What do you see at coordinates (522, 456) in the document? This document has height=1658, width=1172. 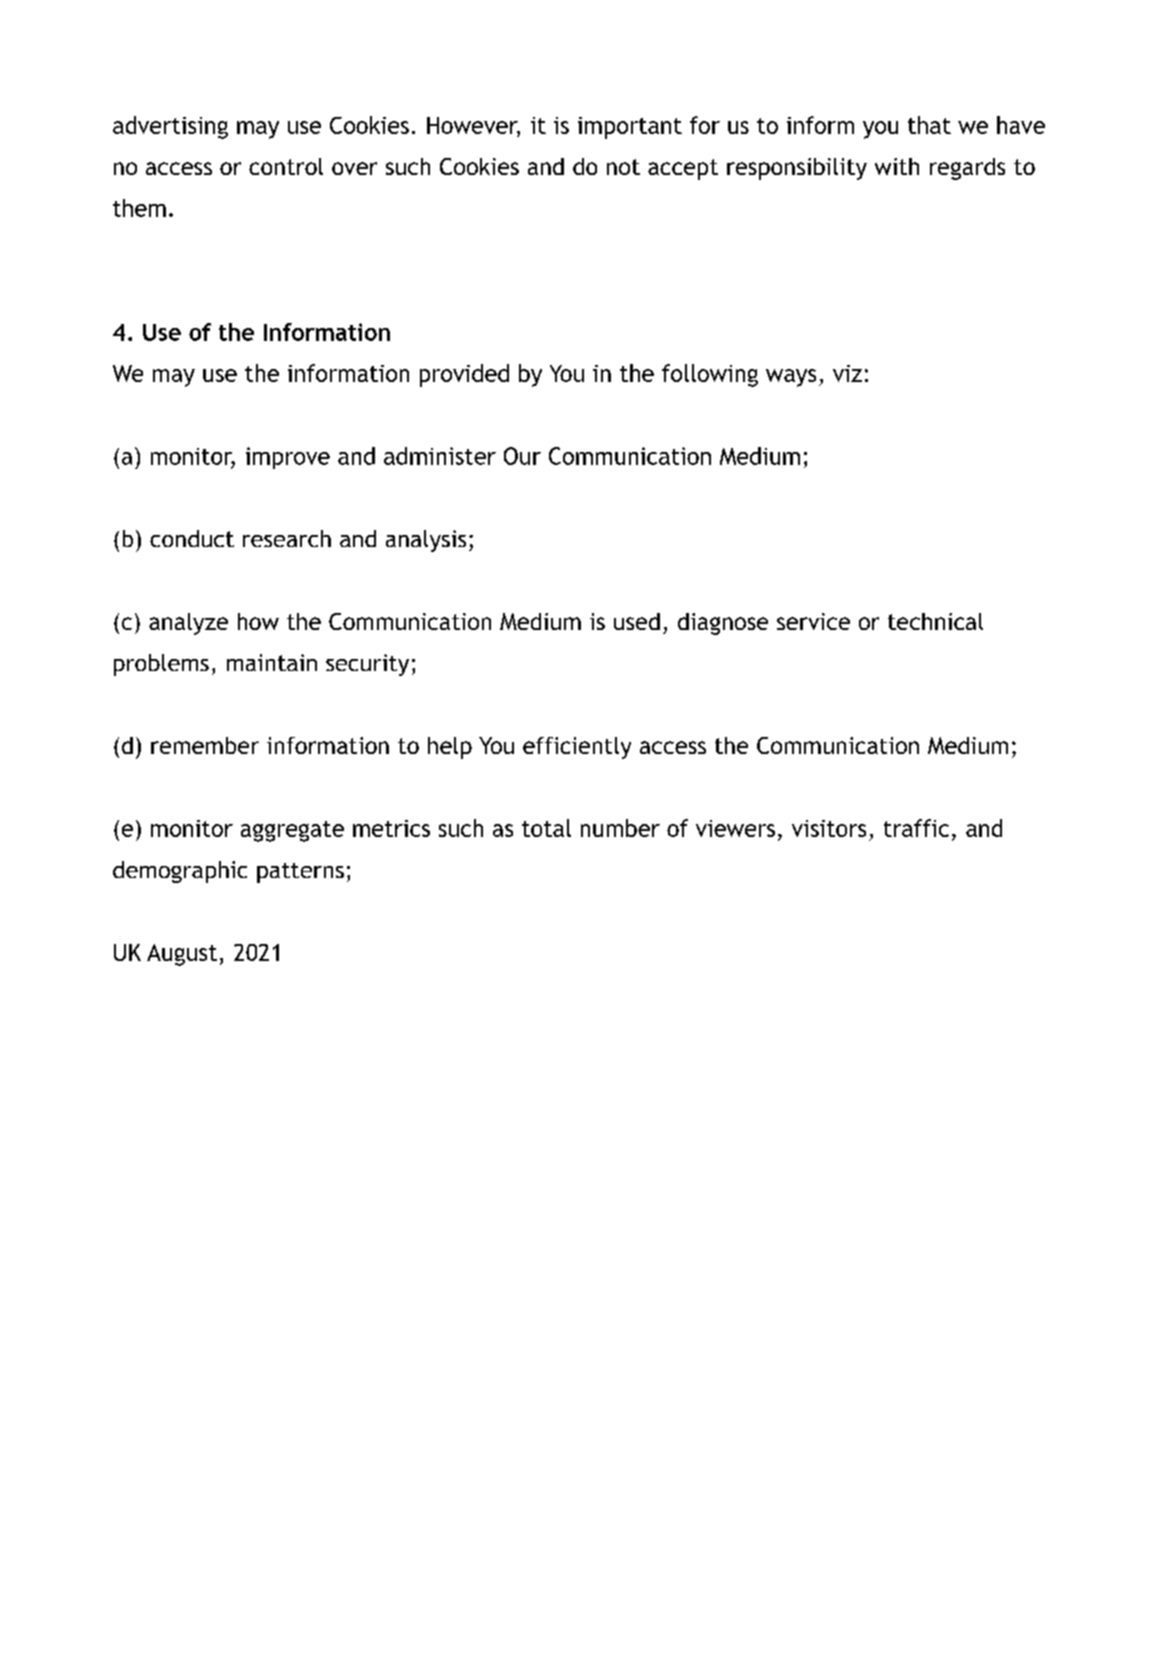 I see `Our` at bounding box center [522, 456].
